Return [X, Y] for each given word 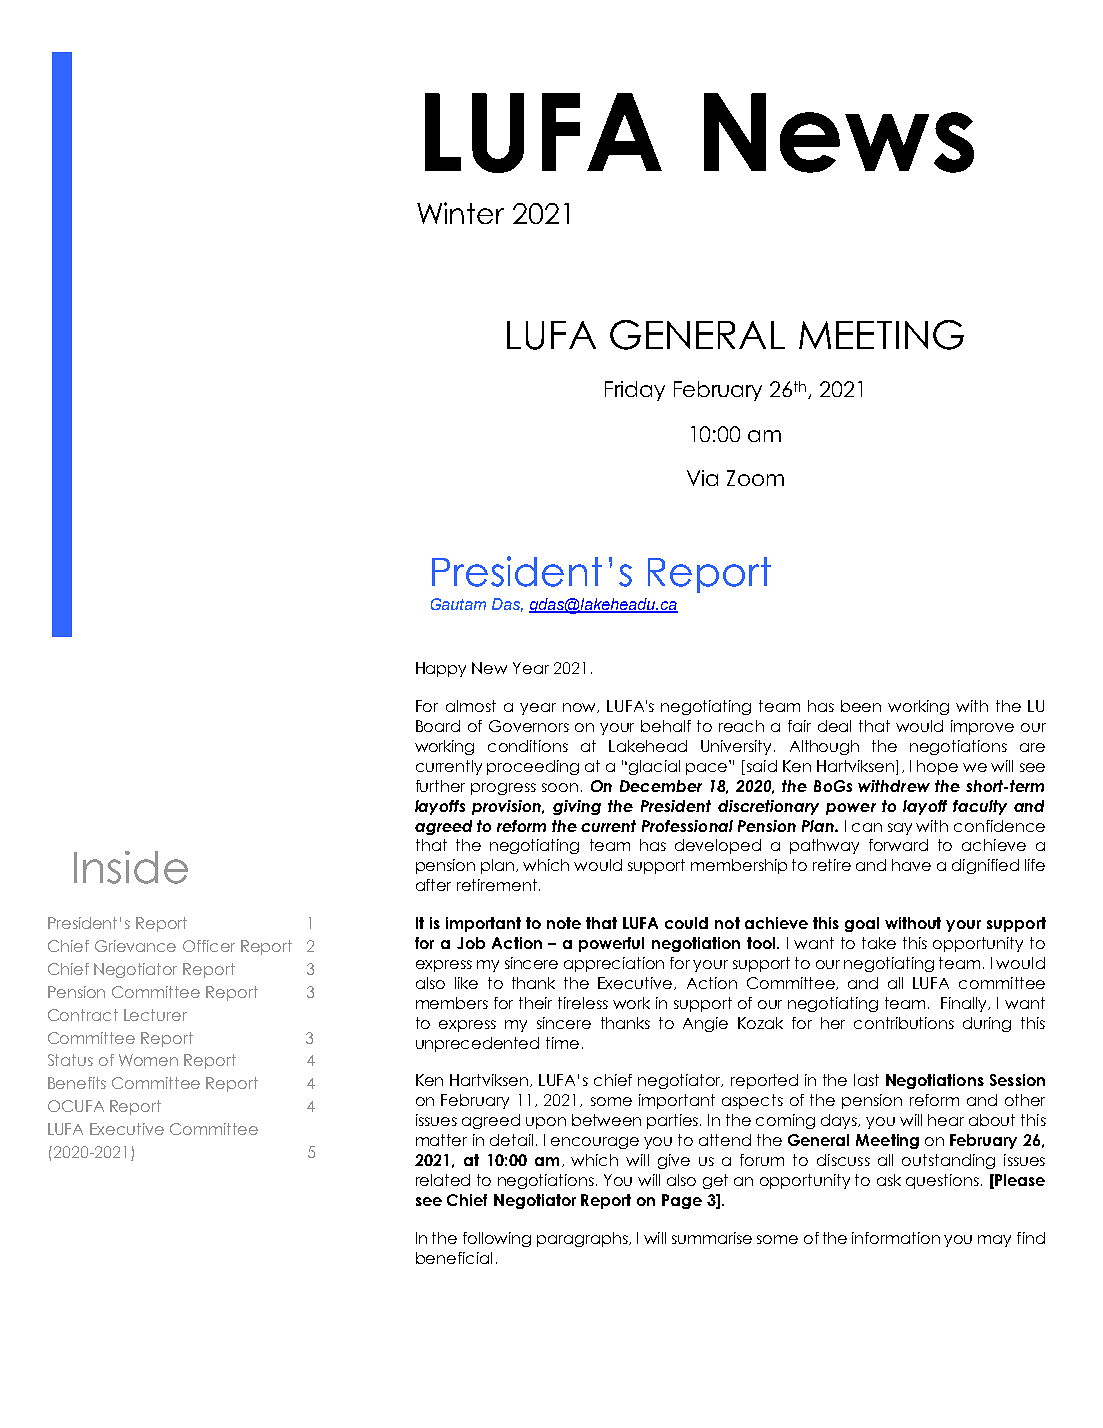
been [861, 706]
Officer [209, 946]
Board [438, 726]
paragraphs [583, 1239]
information [896, 1238]
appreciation [614, 964]
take [879, 943]
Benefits [77, 1083]
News [839, 133]
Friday [635, 391]
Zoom [755, 478]
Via [702, 478]
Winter [460, 213]
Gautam [458, 604]
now [581, 708]
